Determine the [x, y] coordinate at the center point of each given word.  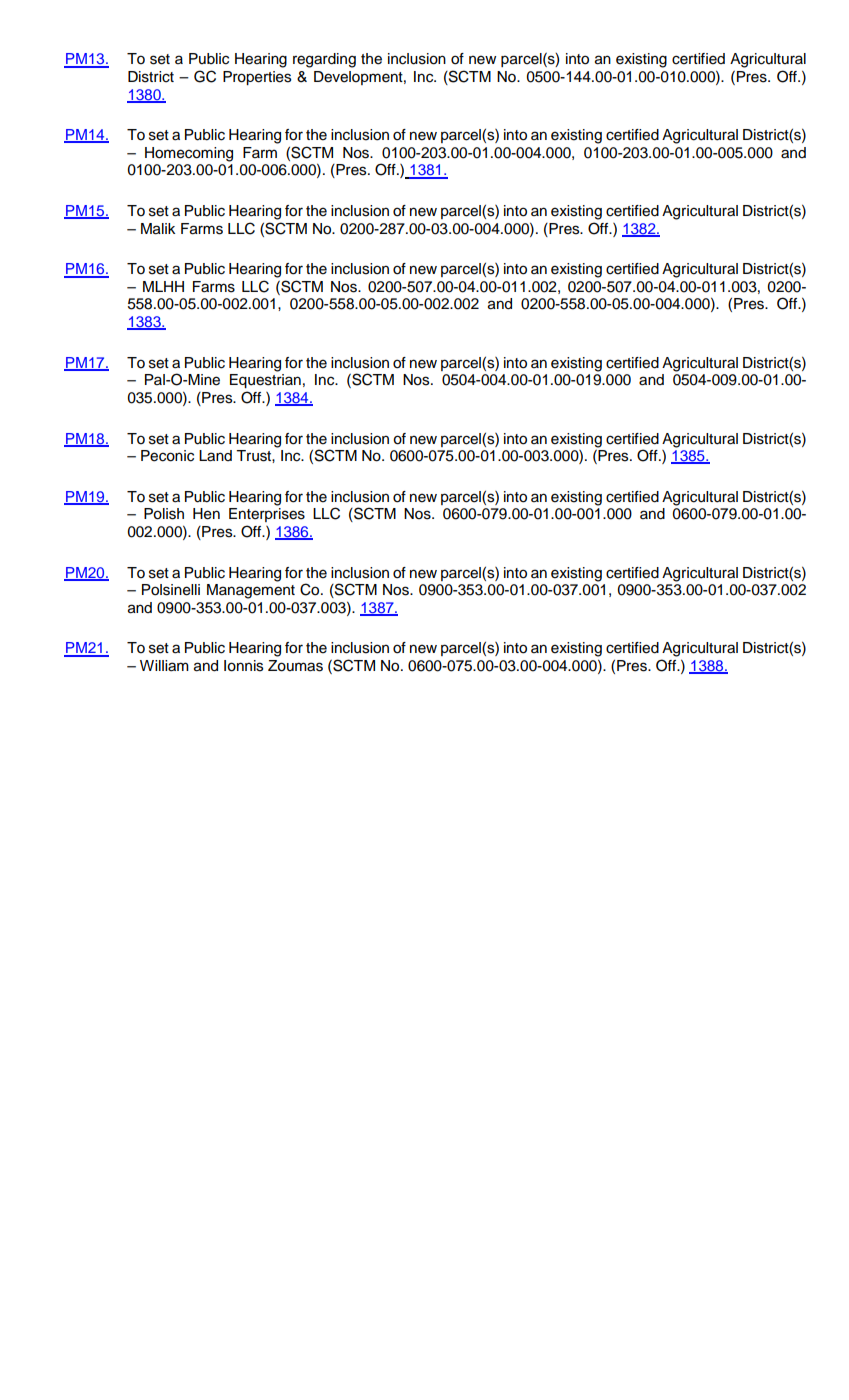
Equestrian [265, 381]
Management [251, 591]
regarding [324, 60]
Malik [158, 229]
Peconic [167, 456]
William [164, 666]
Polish [164, 514]
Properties [257, 78]
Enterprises [267, 515]
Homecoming [189, 154]
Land [215, 456]
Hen [206, 514]
